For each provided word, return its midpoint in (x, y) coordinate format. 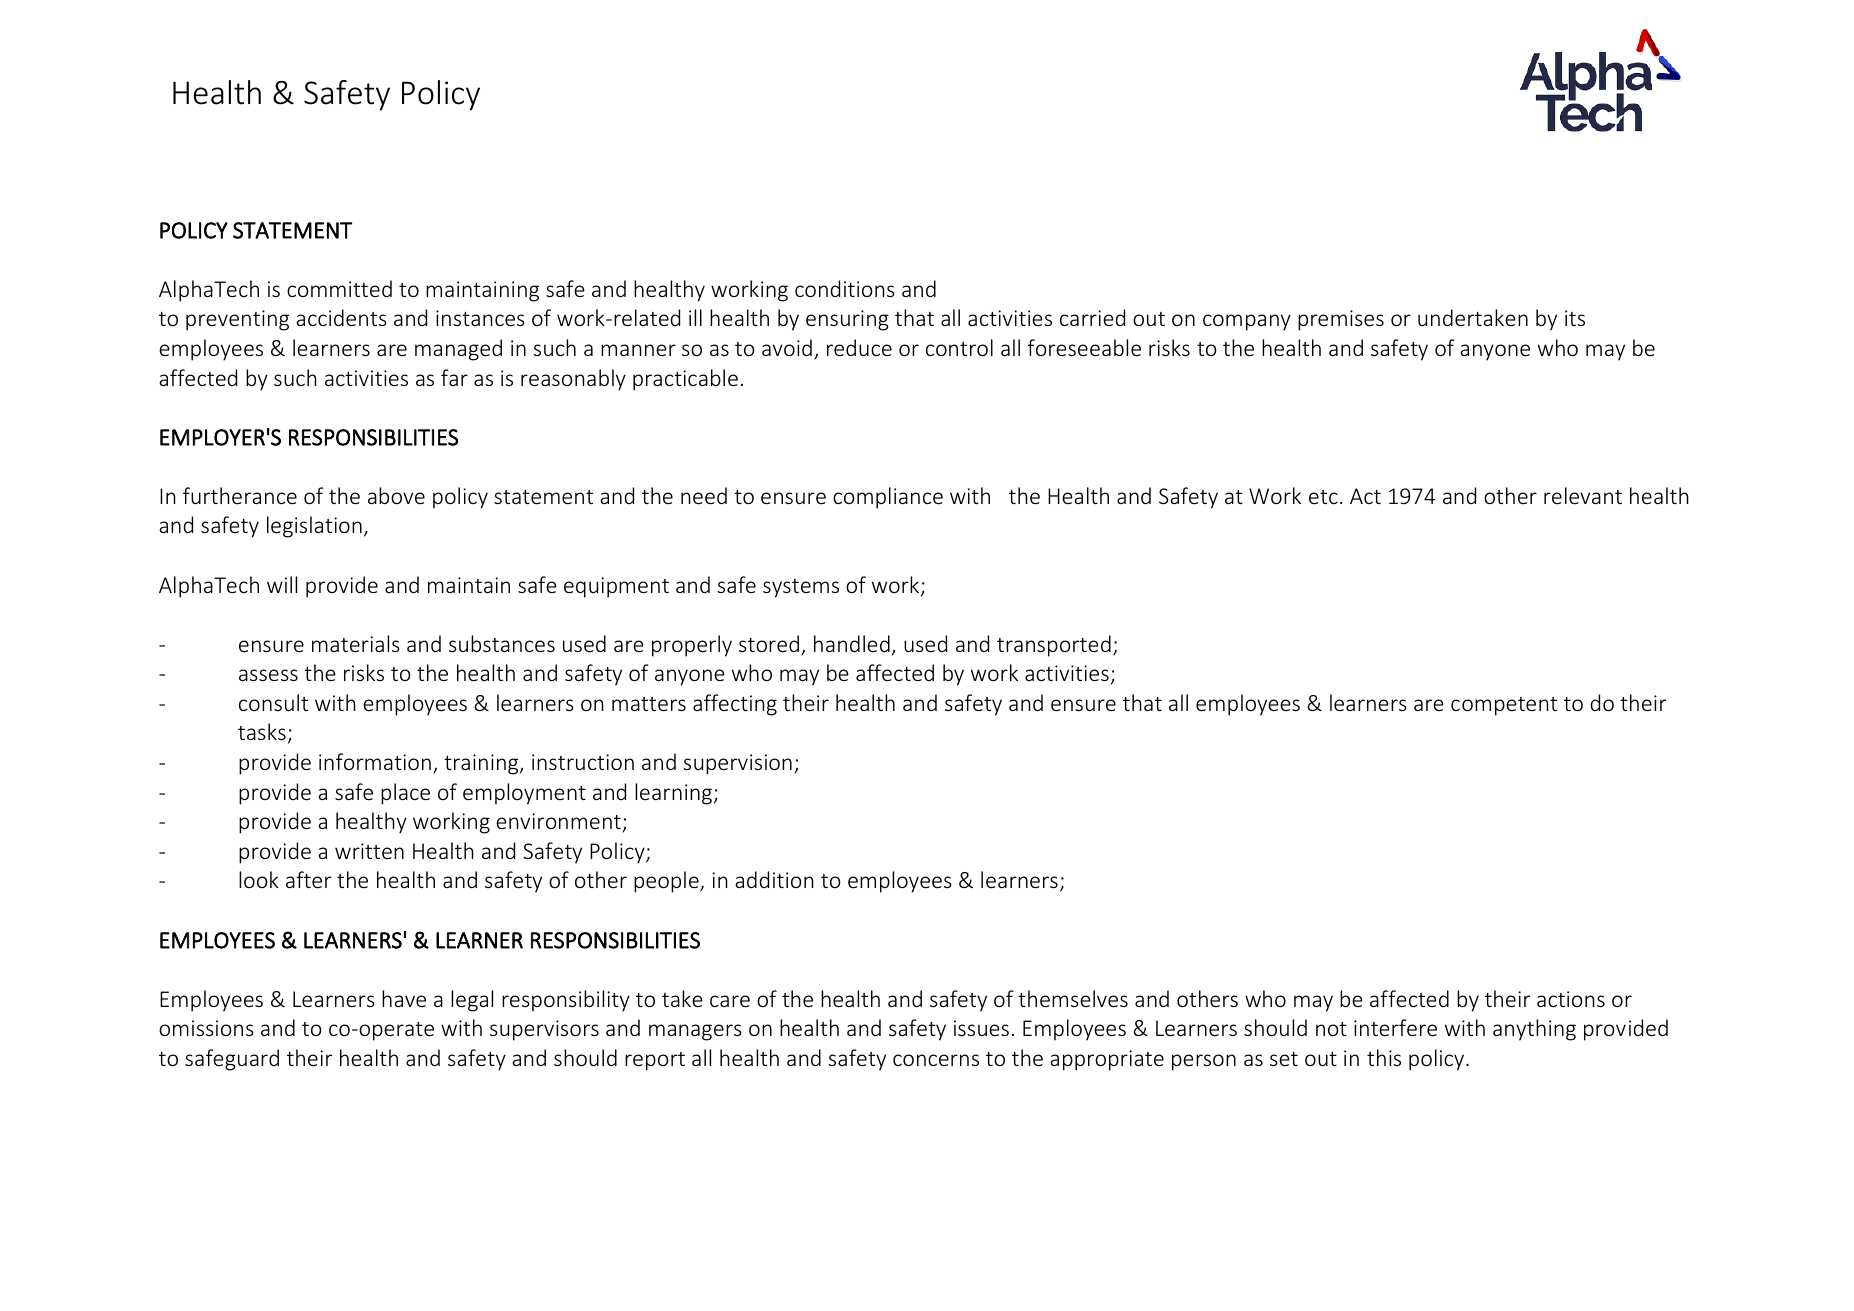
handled (852, 643)
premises (1341, 320)
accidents (341, 317)
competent (1504, 706)
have (404, 998)
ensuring (847, 320)
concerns (936, 1060)
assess (268, 675)
